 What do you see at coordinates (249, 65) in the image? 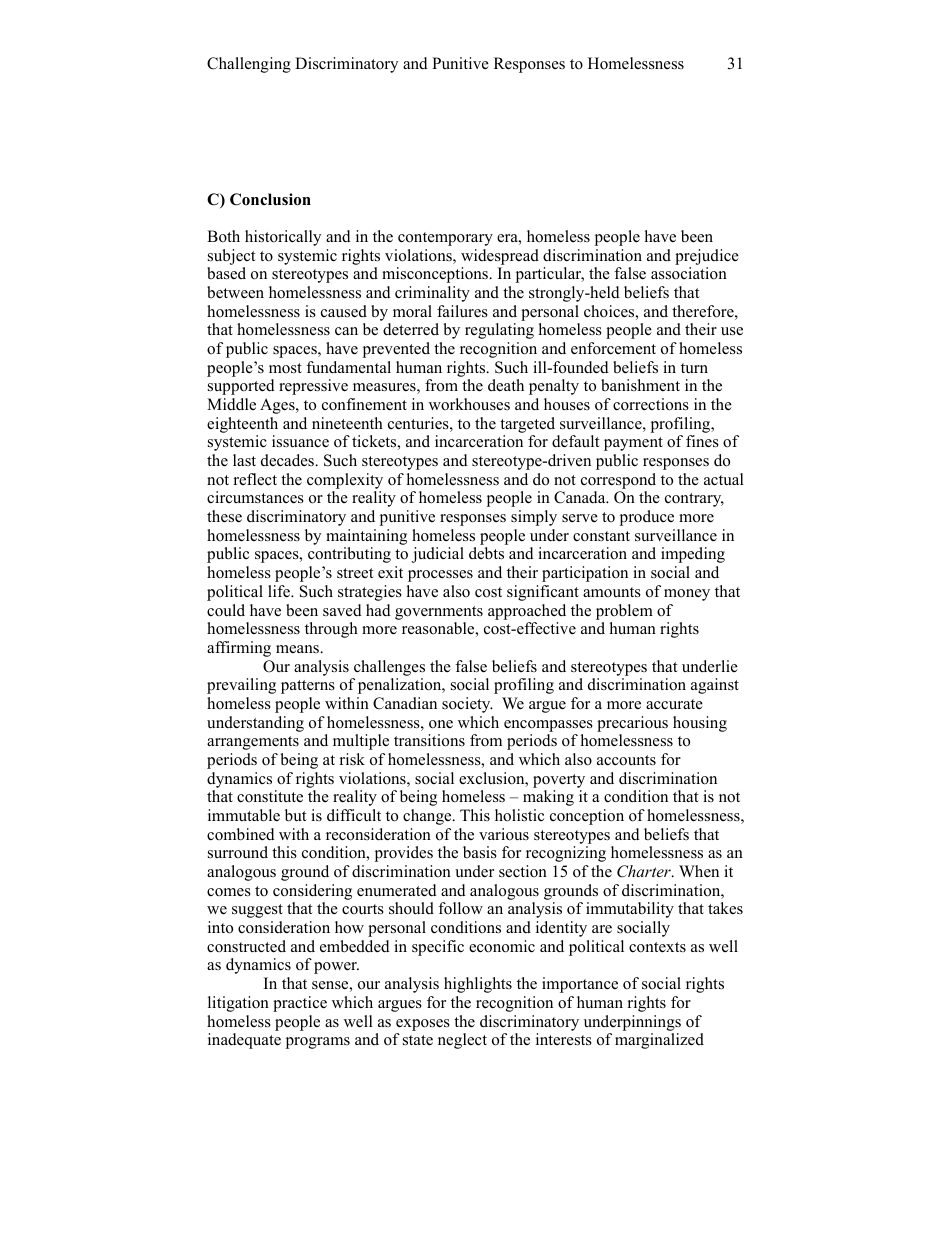
I see `Challenging` at bounding box center [249, 65].
